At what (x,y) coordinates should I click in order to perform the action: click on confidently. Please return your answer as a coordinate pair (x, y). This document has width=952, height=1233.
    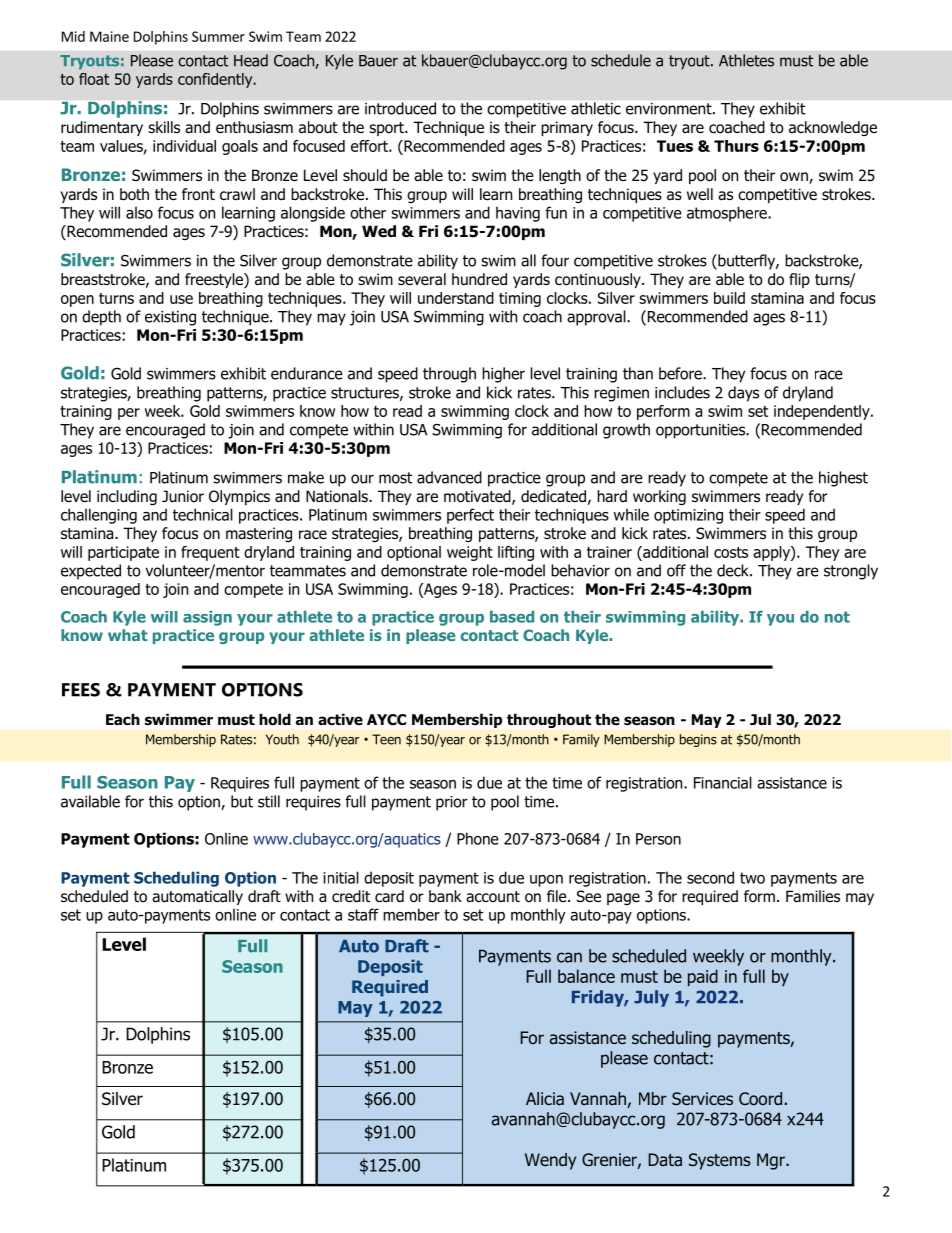
    Looking at the image, I should click on (216, 80).
